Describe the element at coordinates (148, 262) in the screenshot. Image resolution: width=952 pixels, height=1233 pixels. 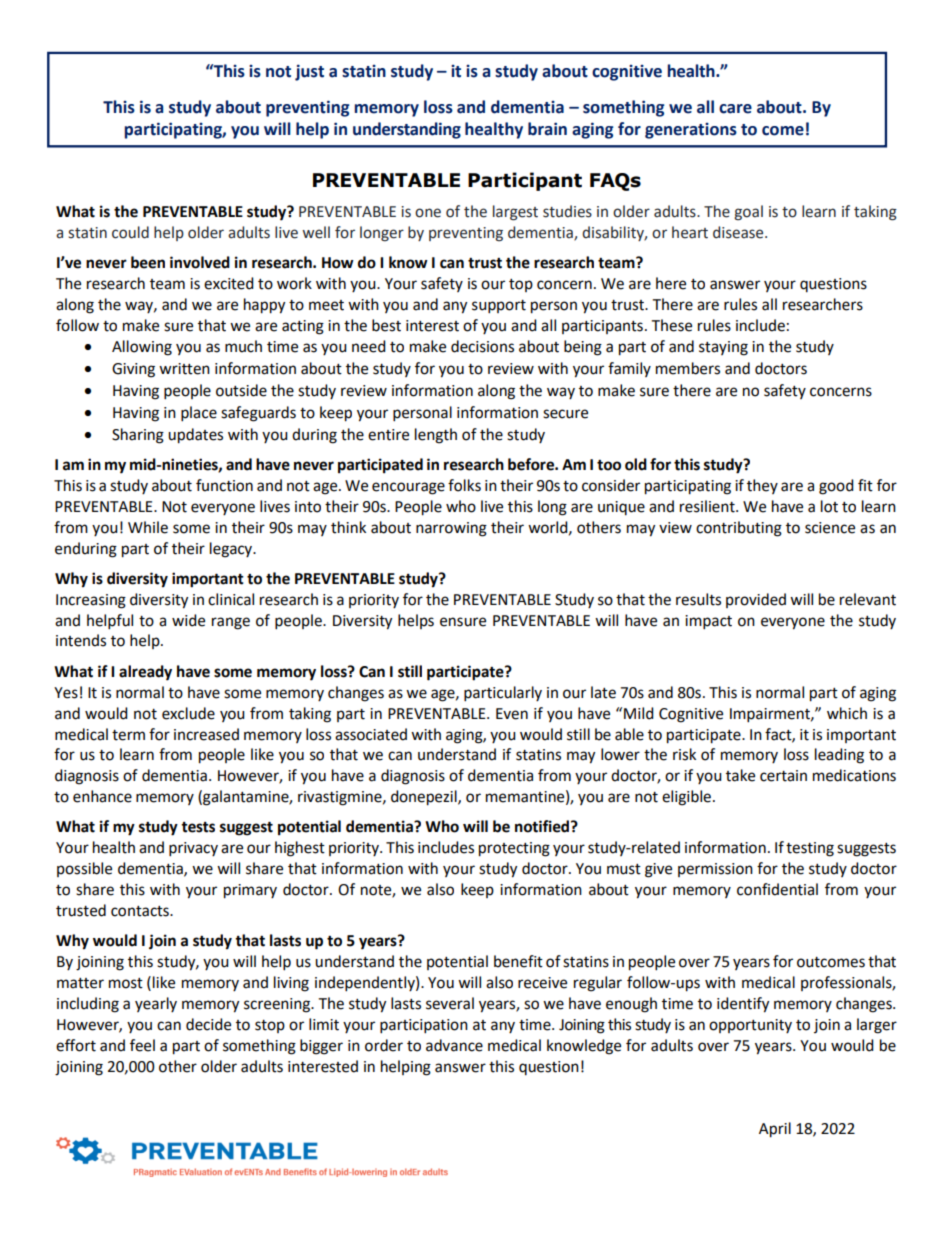
I see `been` at that location.
